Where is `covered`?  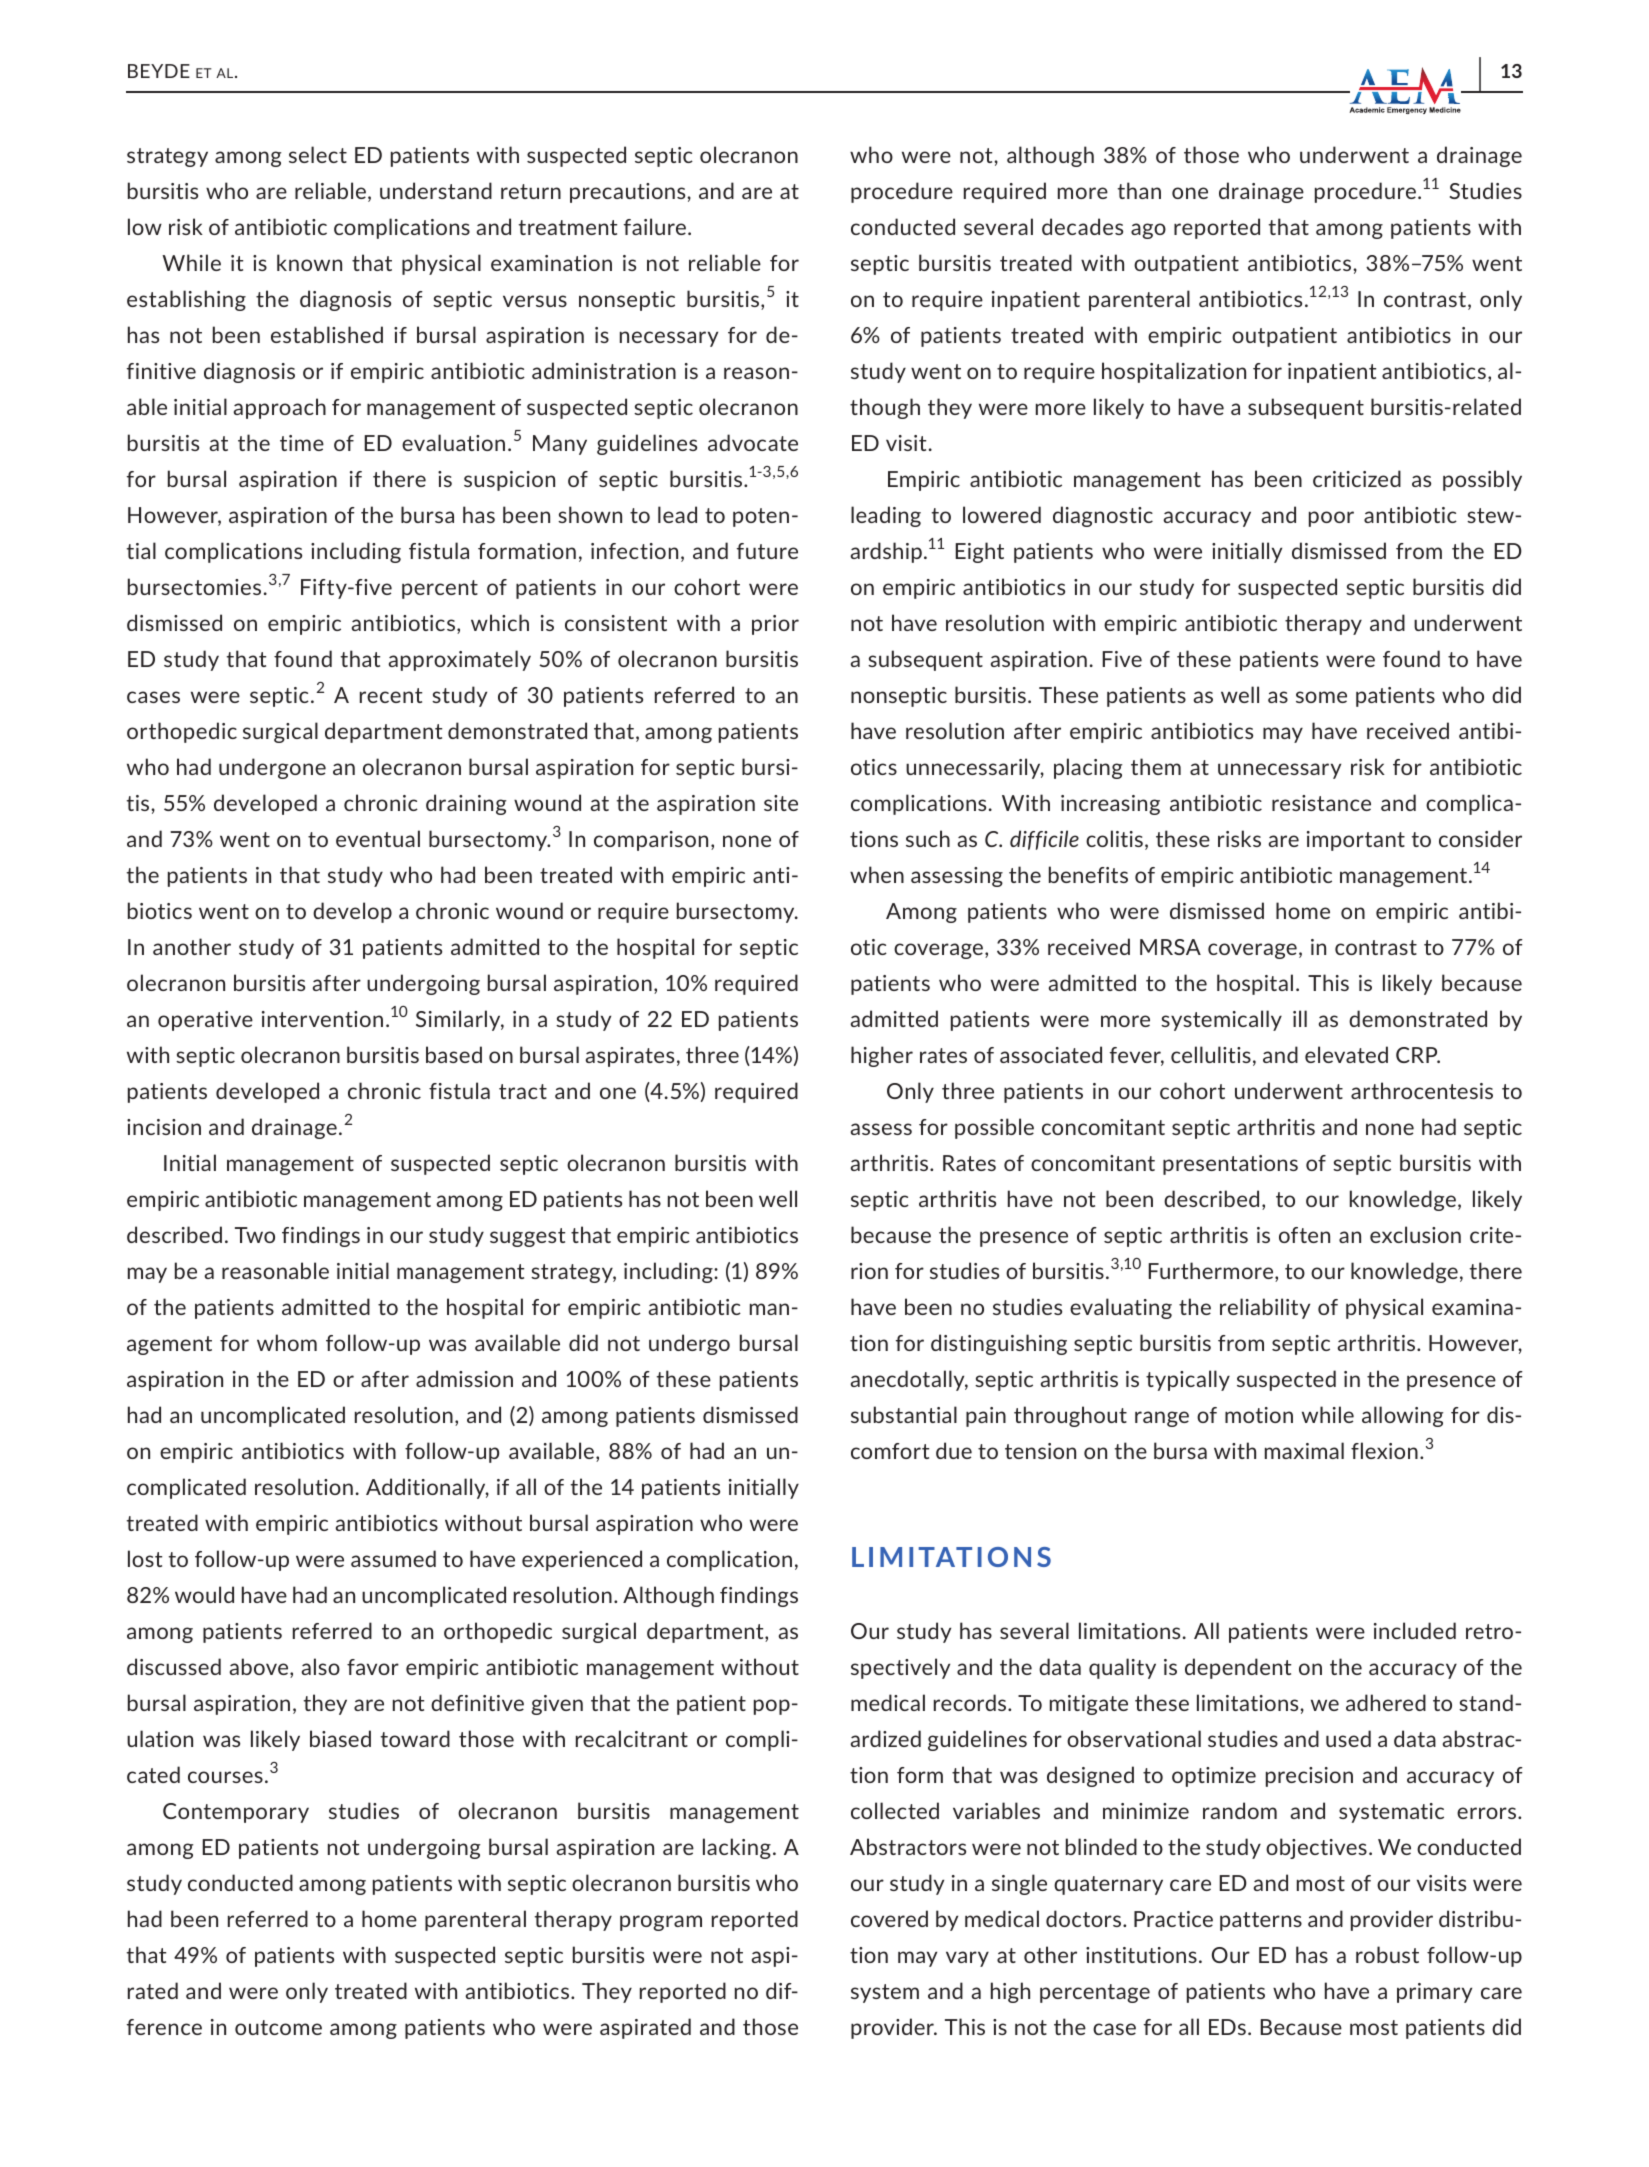
covered is located at coordinates (889, 1918).
